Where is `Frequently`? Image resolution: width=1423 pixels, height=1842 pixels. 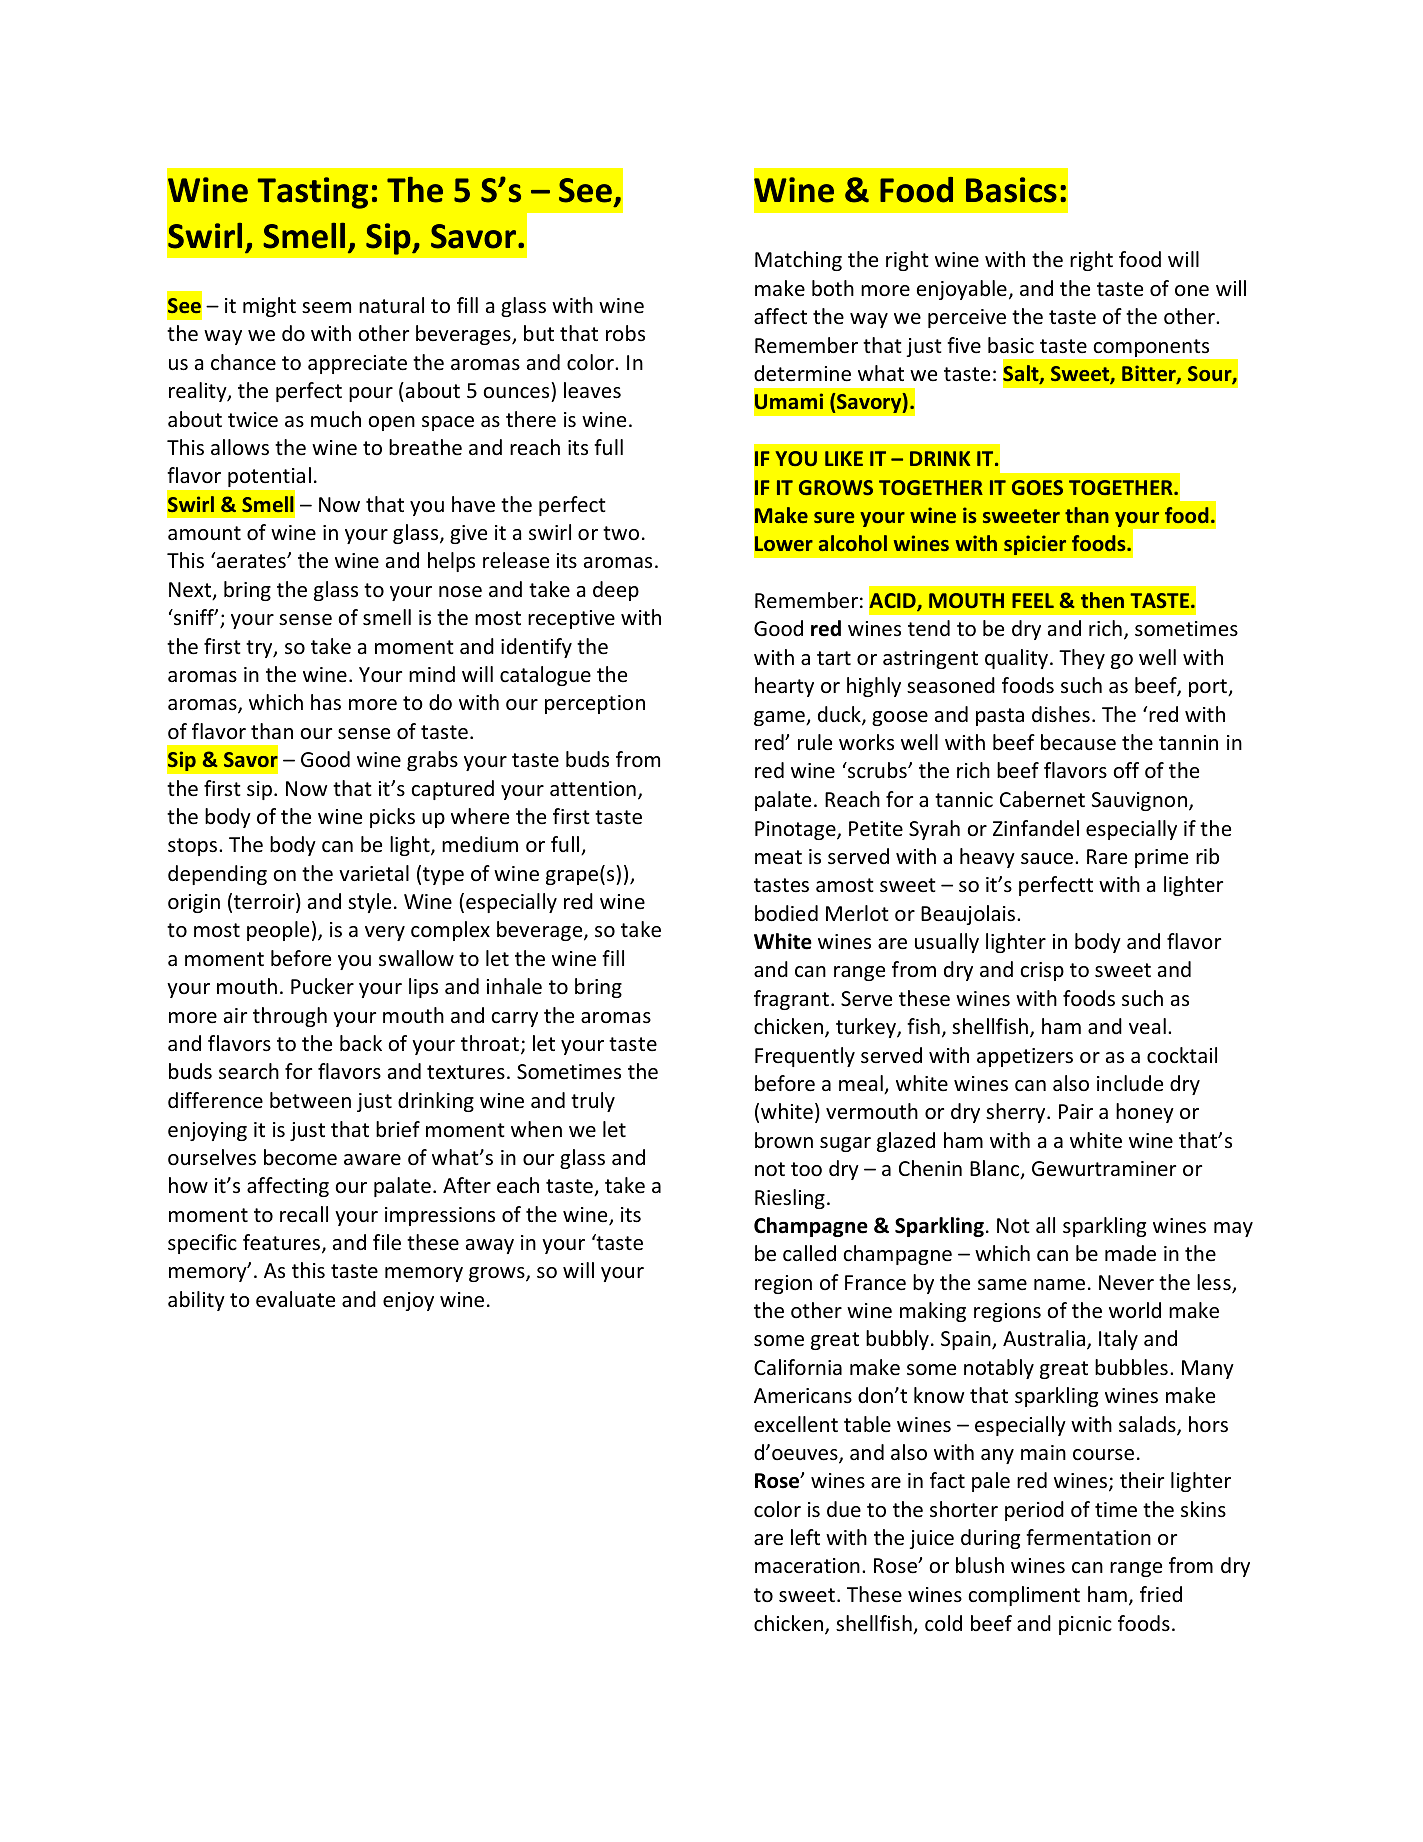 Frequently is located at coordinates (805, 1057).
